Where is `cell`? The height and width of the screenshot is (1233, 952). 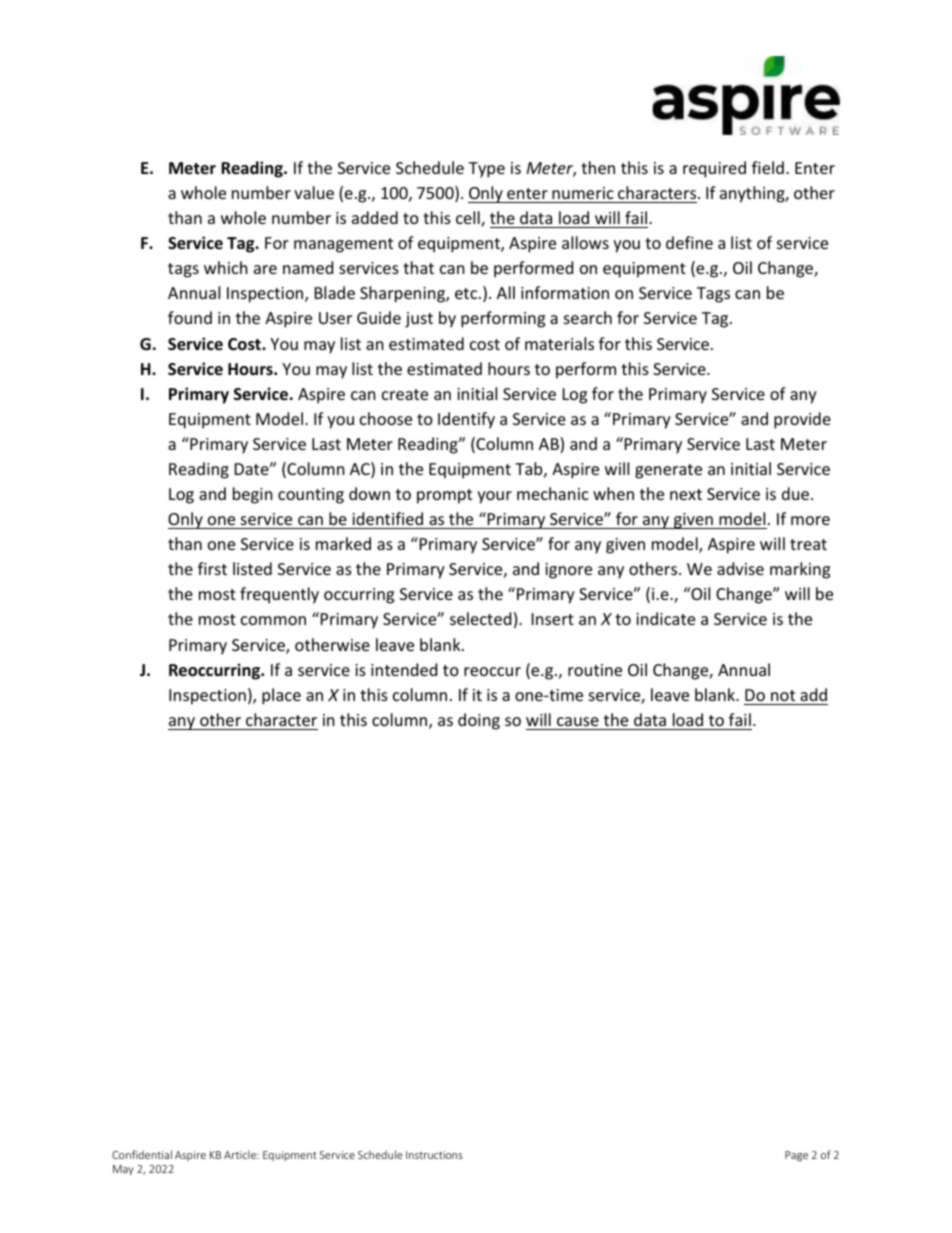 cell is located at coordinates (469, 219).
